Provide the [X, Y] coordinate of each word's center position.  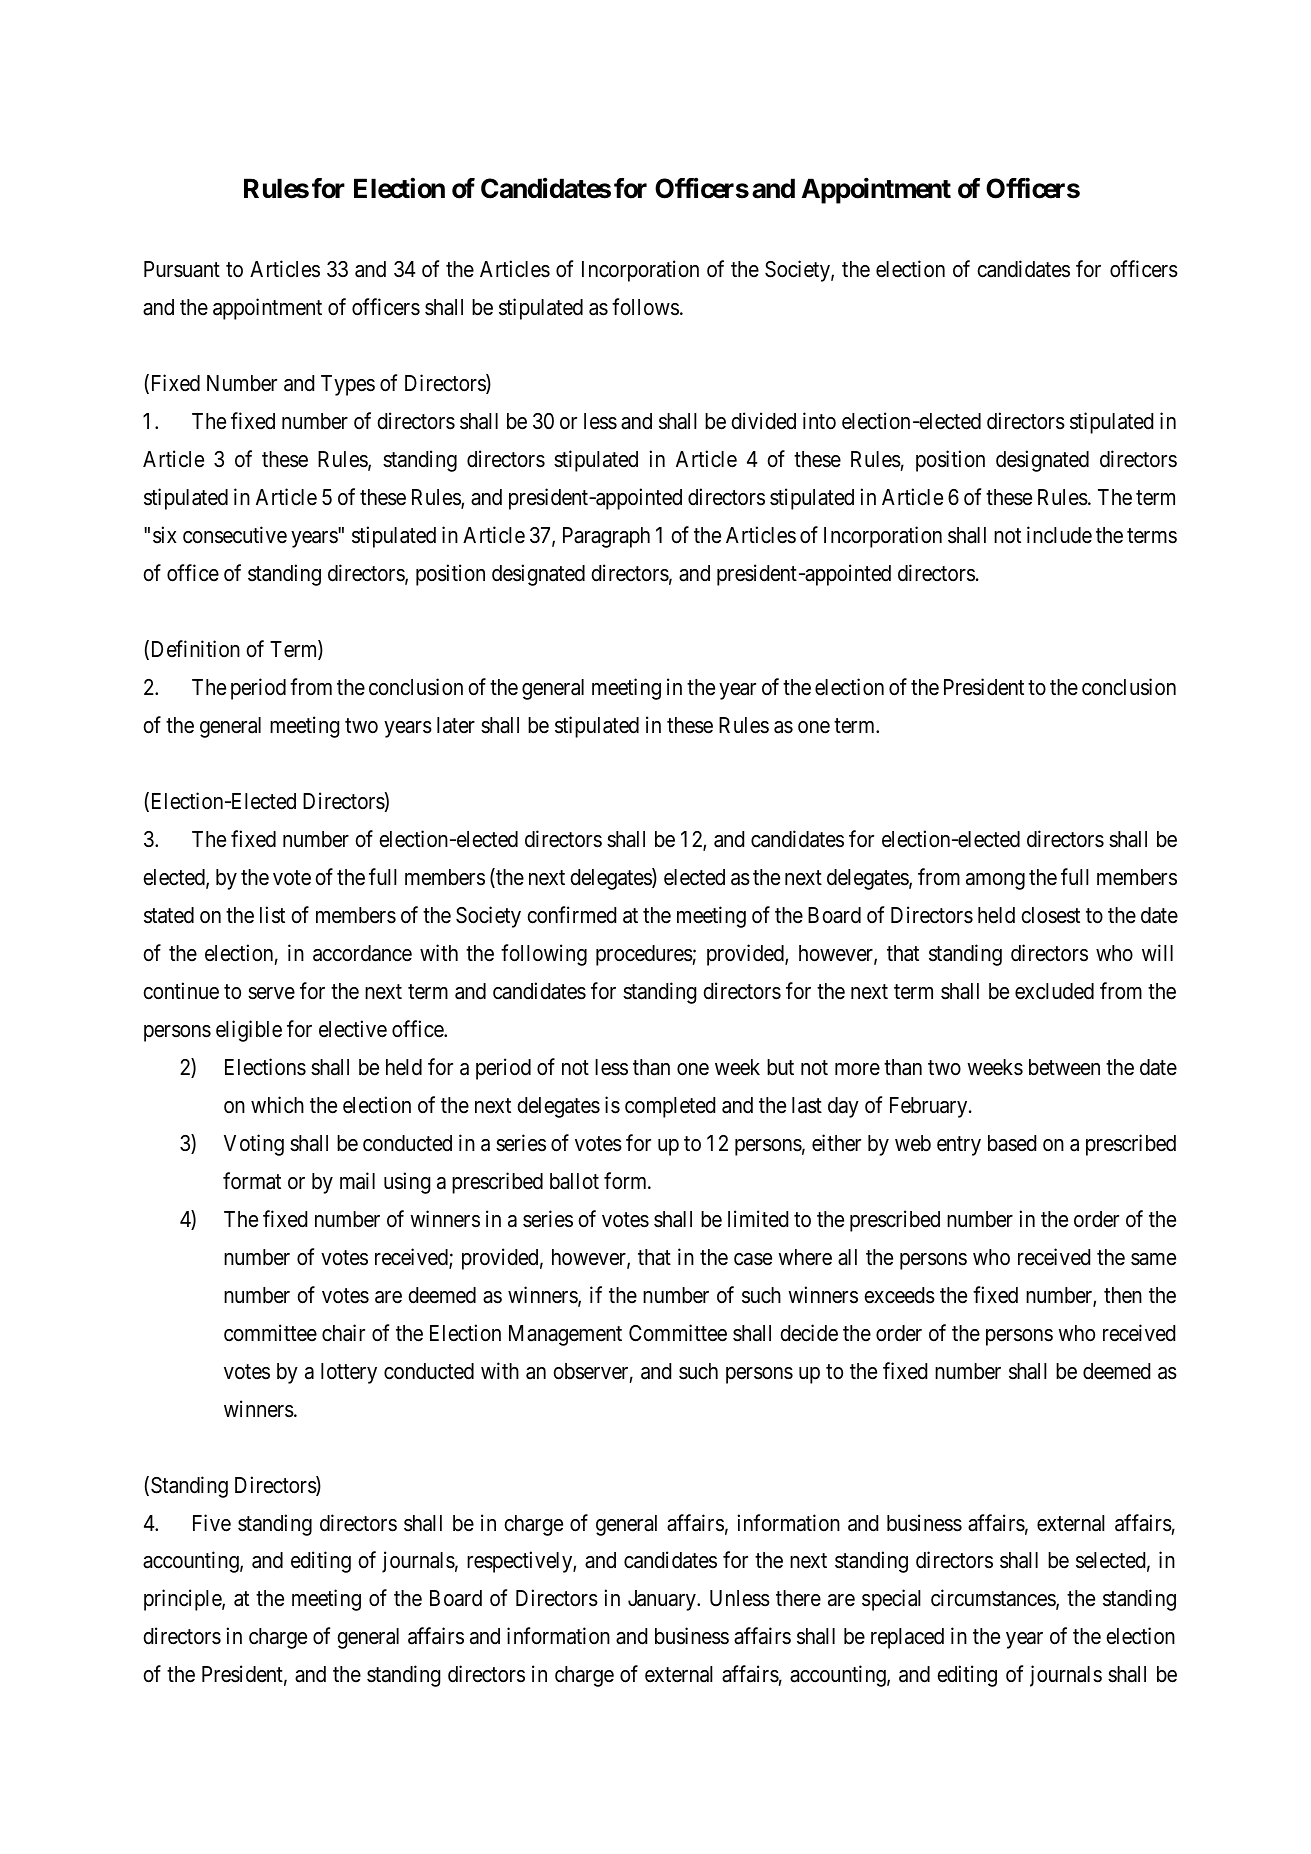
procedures [644, 955]
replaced [907, 1638]
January [663, 1600]
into [819, 420]
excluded [1054, 991]
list [272, 915]
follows [645, 307]
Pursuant [182, 269]
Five [212, 1523]
